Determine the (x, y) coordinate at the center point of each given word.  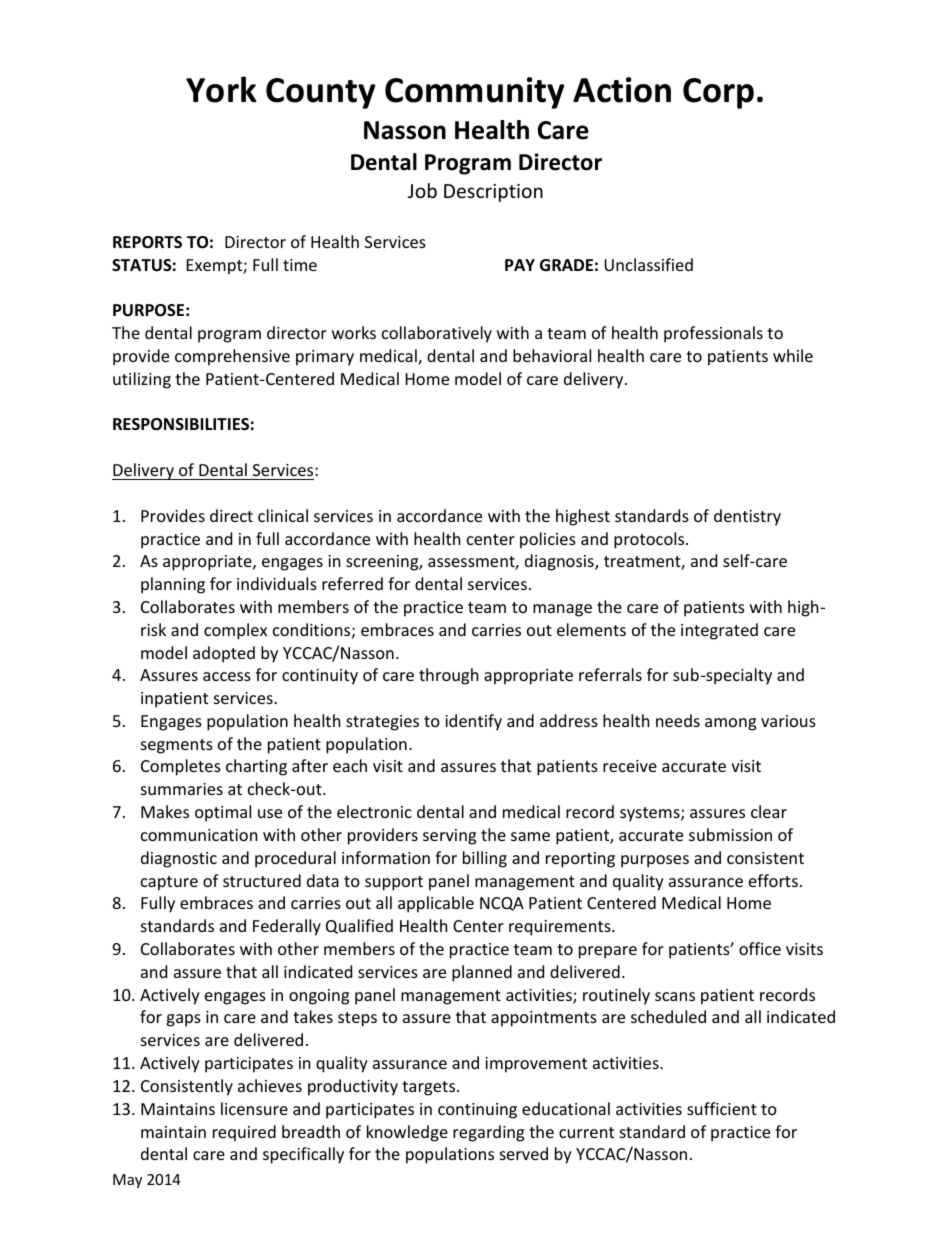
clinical (283, 515)
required (244, 1133)
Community (475, 93)
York (221, 89)
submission (730, 834)
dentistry (747, 517)
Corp (718, 93)
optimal (223, 813)
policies (548, 540)
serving (449, 837)
